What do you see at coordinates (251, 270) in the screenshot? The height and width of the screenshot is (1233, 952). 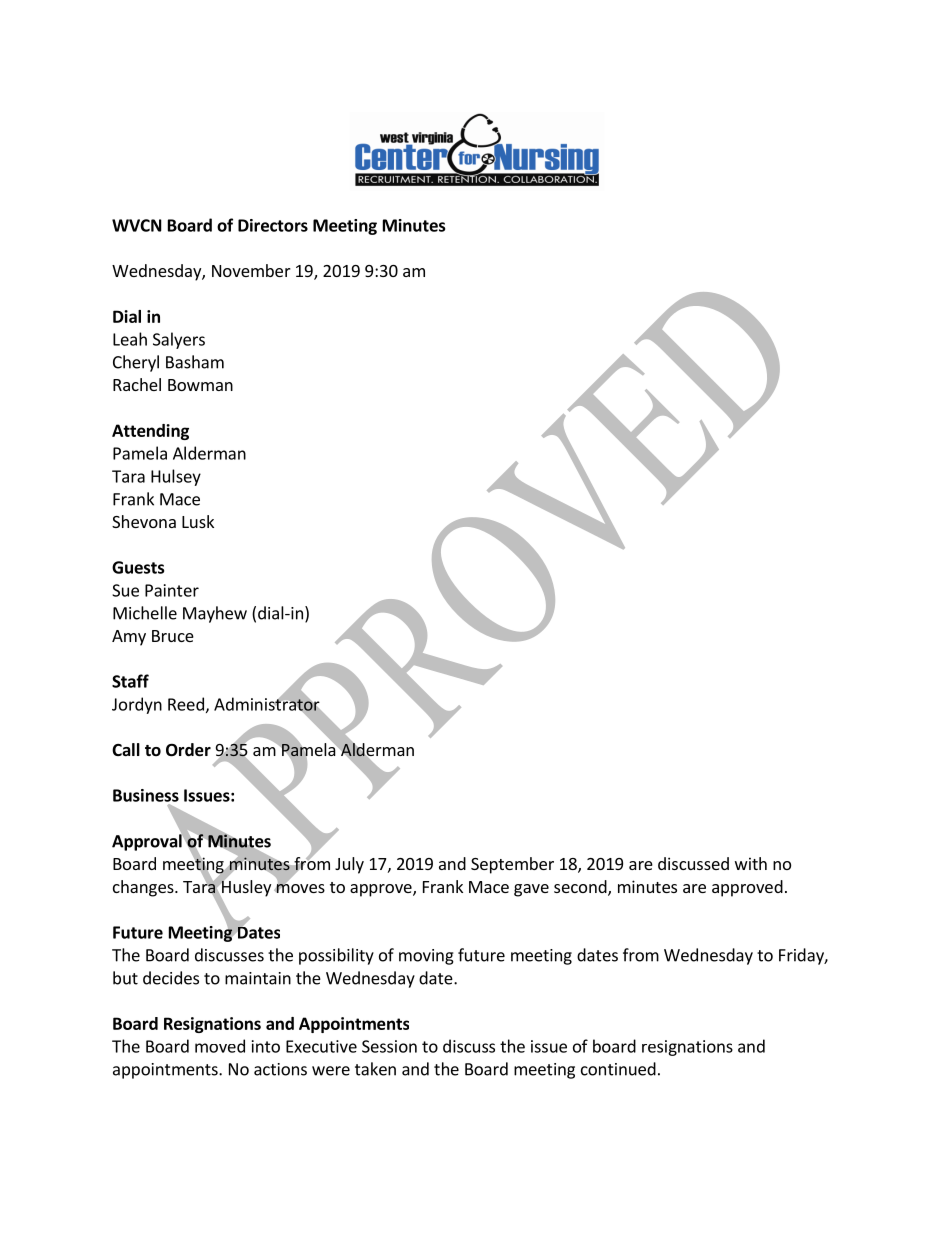 I see `November` at bounding box center [251, 270].
